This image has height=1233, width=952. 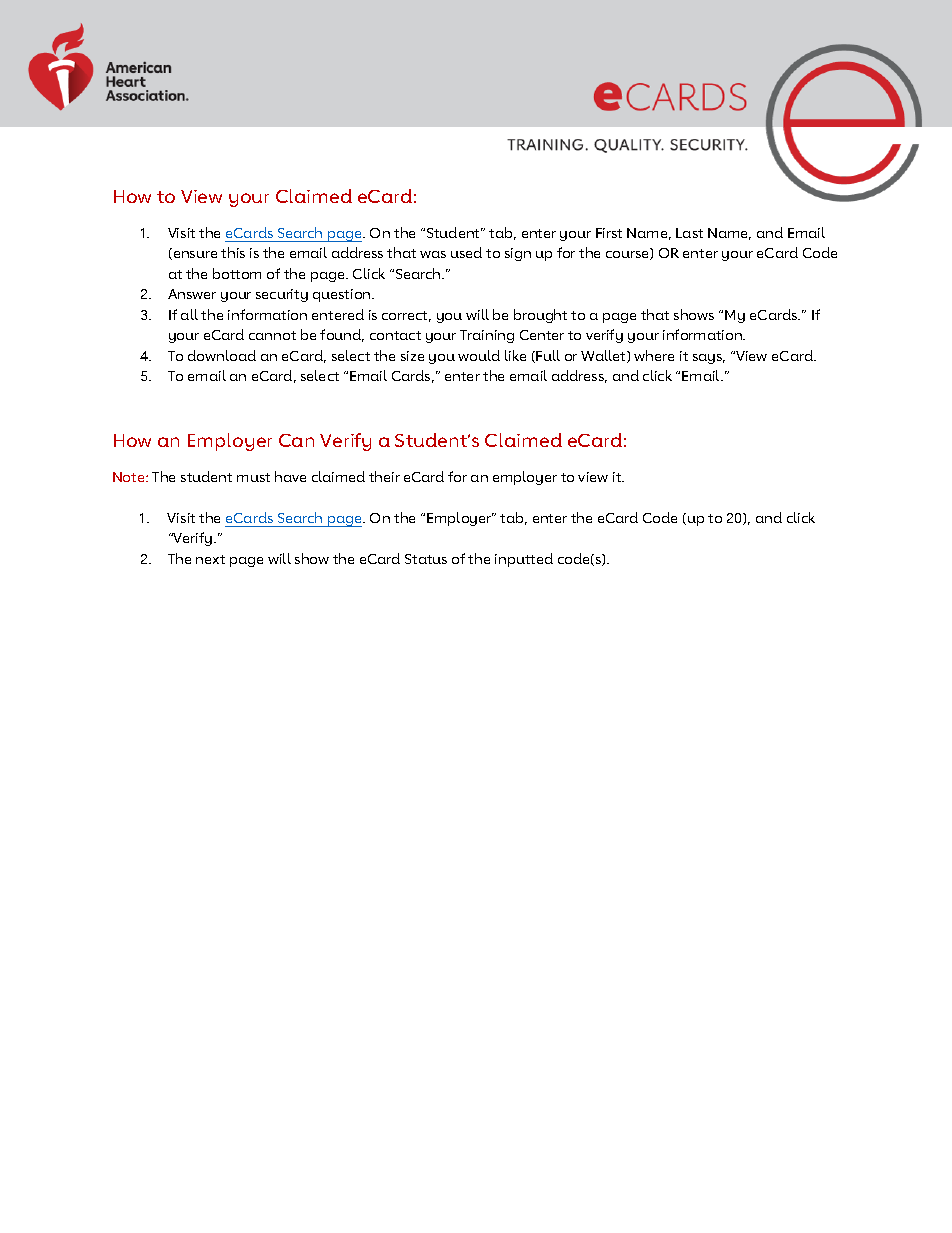 I want to click on inputted, so click(x=524, y=560).
